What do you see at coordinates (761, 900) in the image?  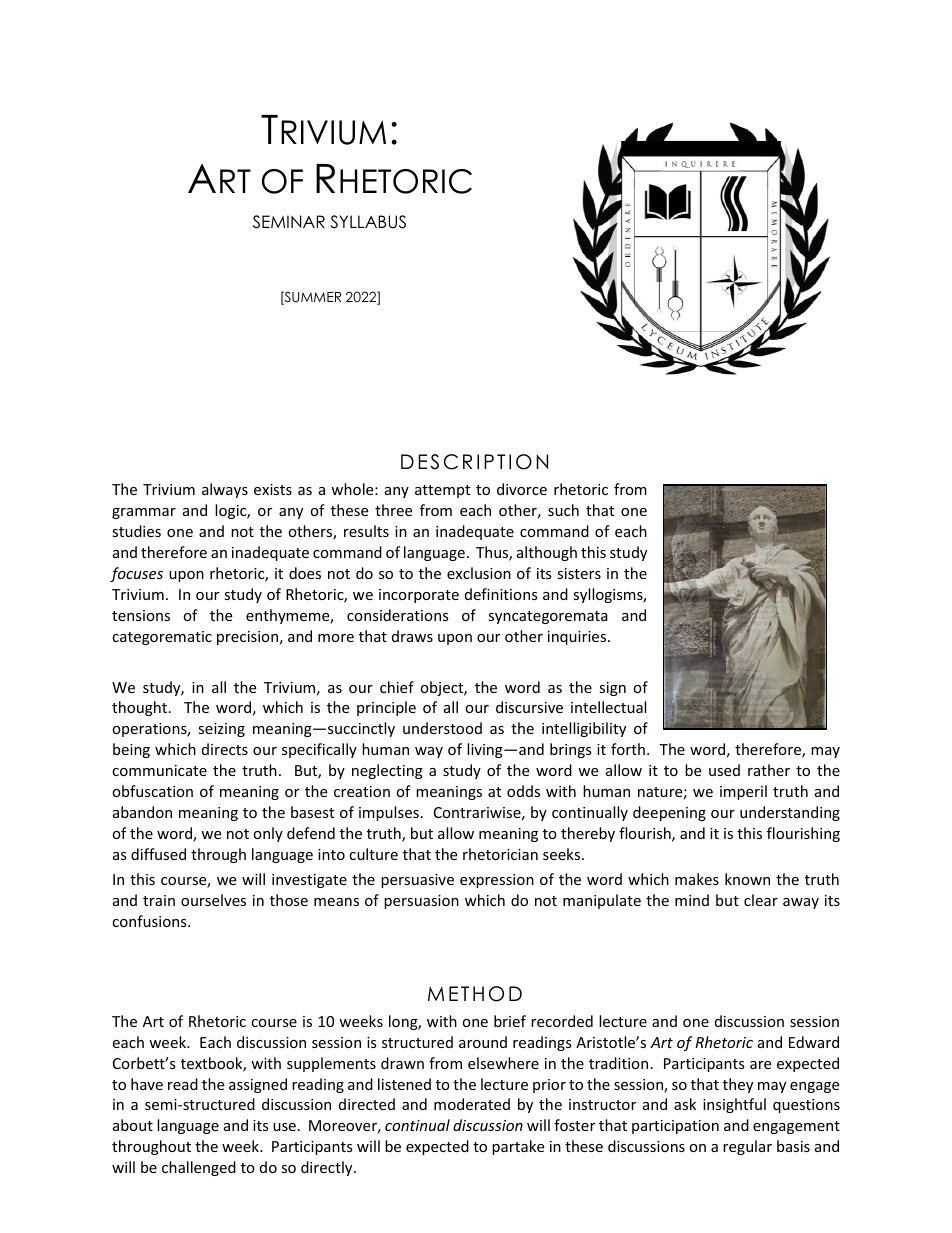 I see `clear` at bounding box center [761, 900].
